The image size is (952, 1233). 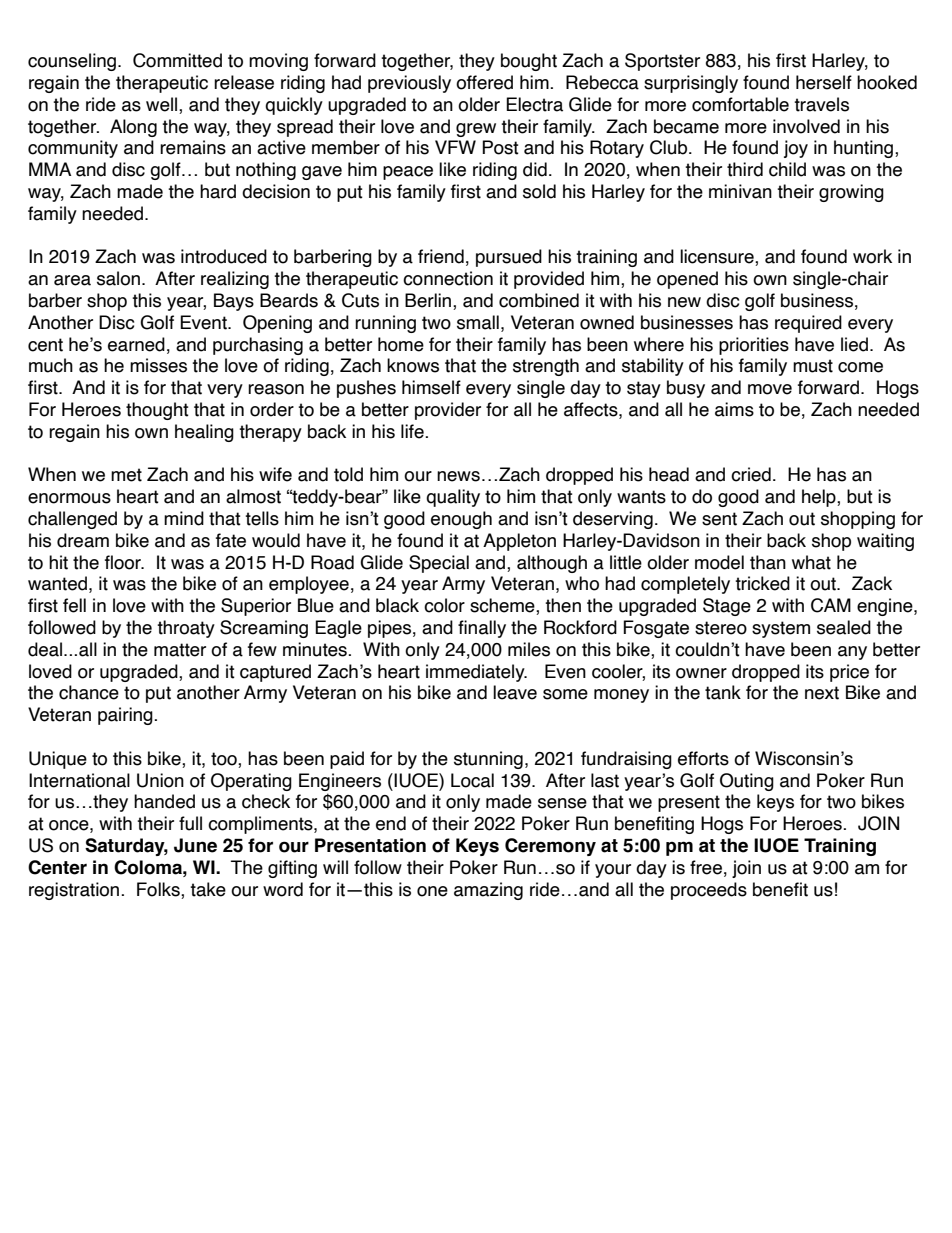 What do you see at coordinates (159, 889) in the image?
I see `Folks` at bounding box center [159, 889].
